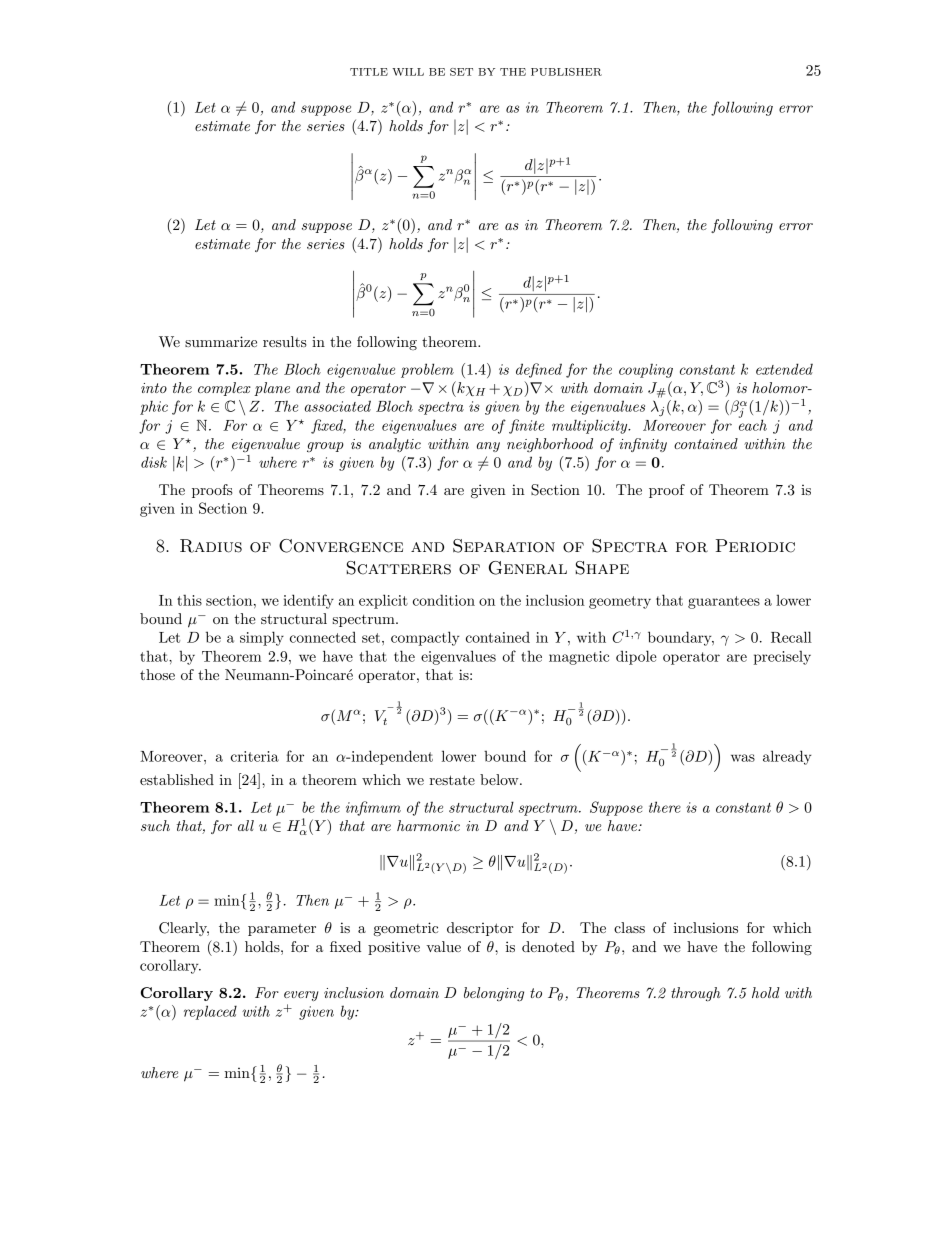  What do you see at coordinates (221, 341) in the screenshot?
I see `summarize` at bounding box center [221, 341].
